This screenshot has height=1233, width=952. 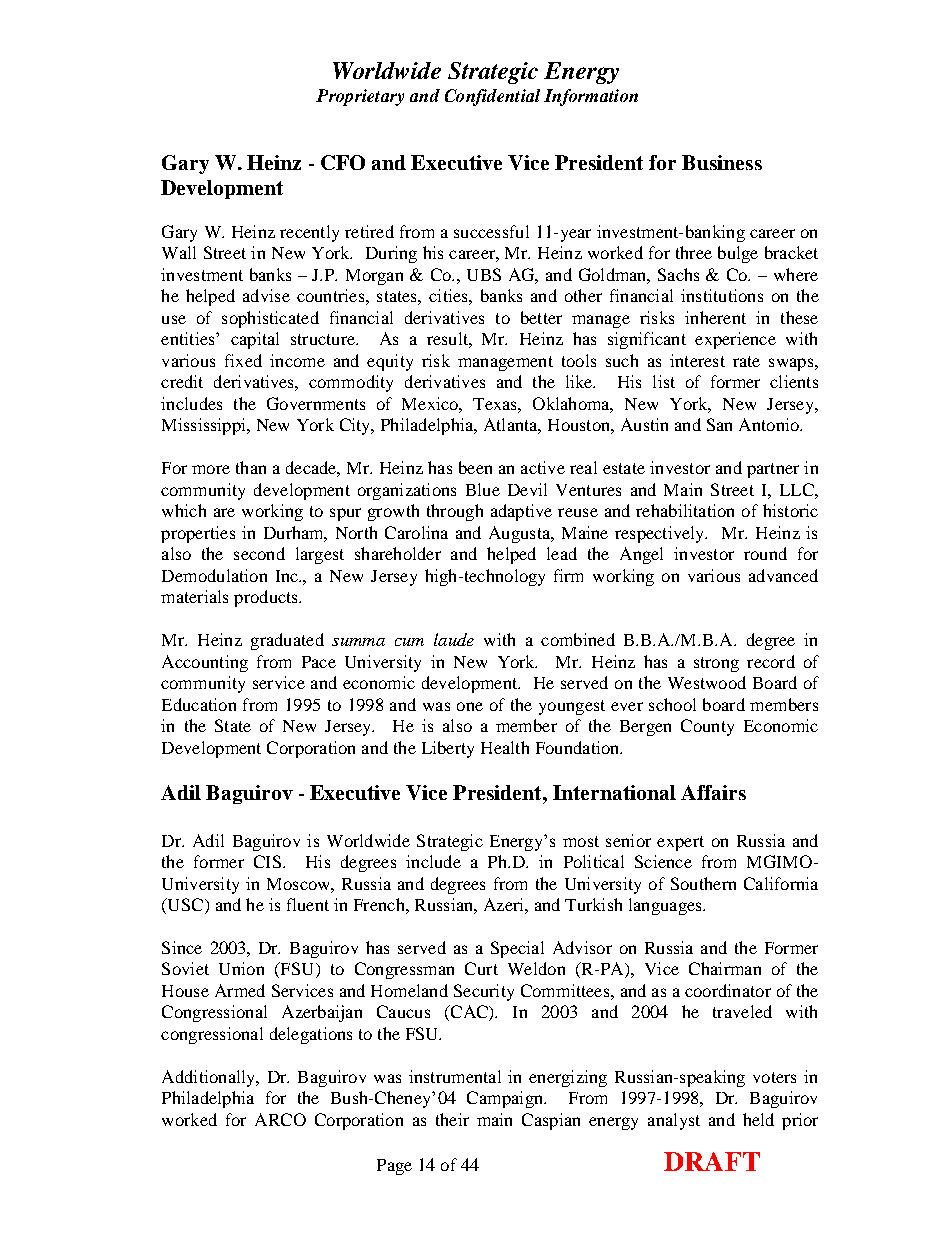 What do you see at coordinates (259, 553) in the screenshot?
I see `second` at bounding box center [259, 553].
